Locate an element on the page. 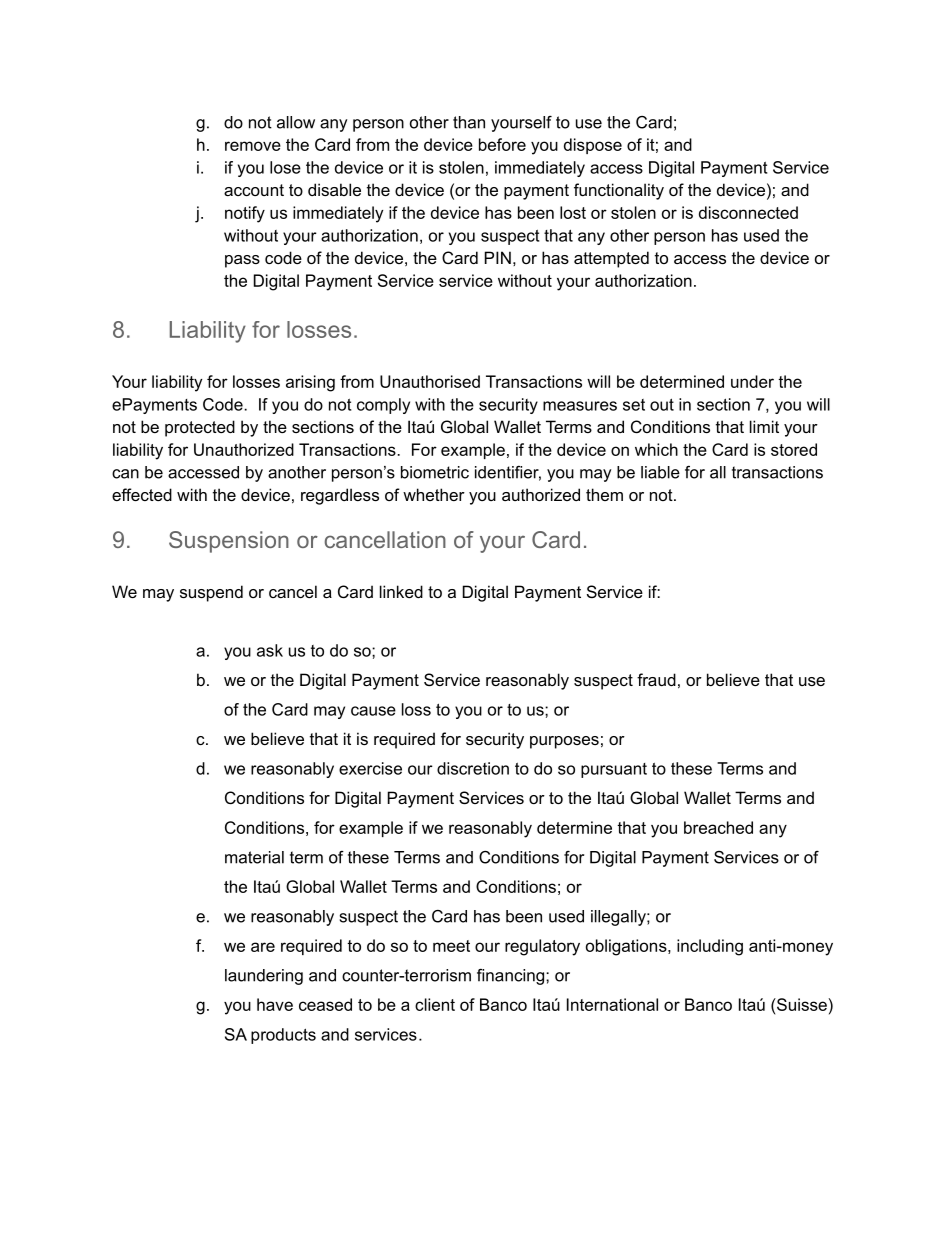  client is located at coordinates (435, 1004).
